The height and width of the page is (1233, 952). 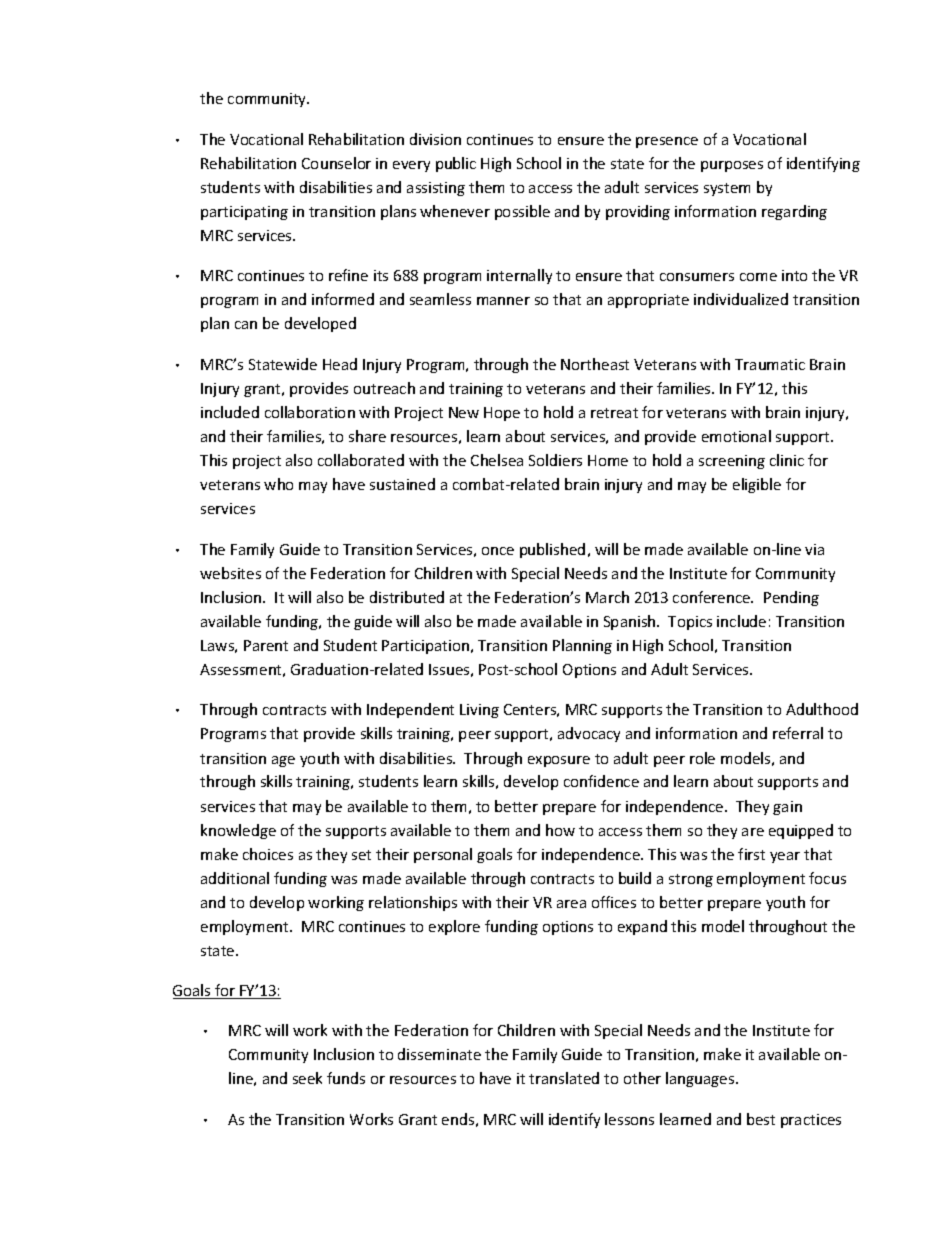 What do you see at coordinates (751, 854) in the page?
I see `first` at bounding box center [751, 854].
